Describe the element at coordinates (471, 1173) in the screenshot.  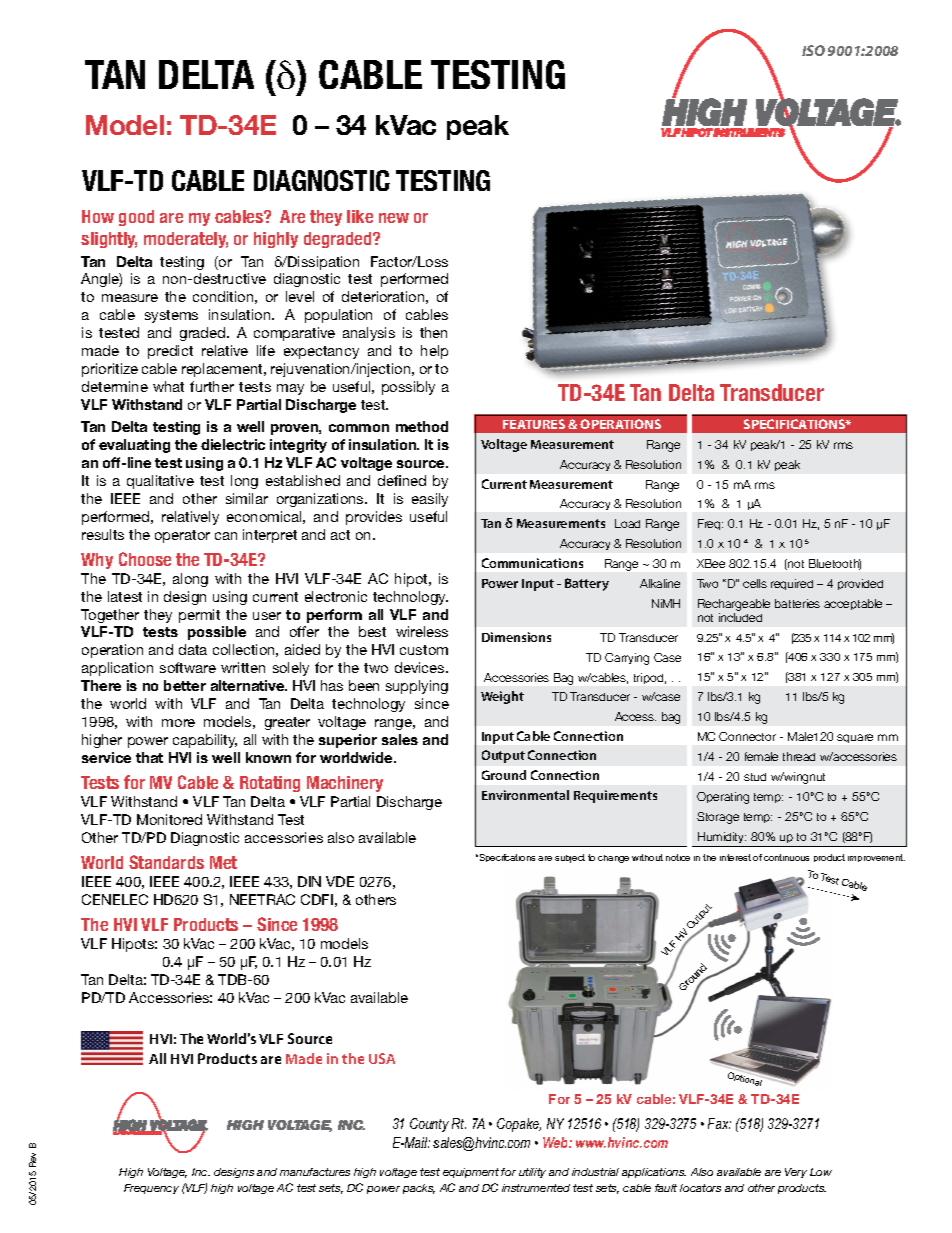
I see `equipment` at that location.
